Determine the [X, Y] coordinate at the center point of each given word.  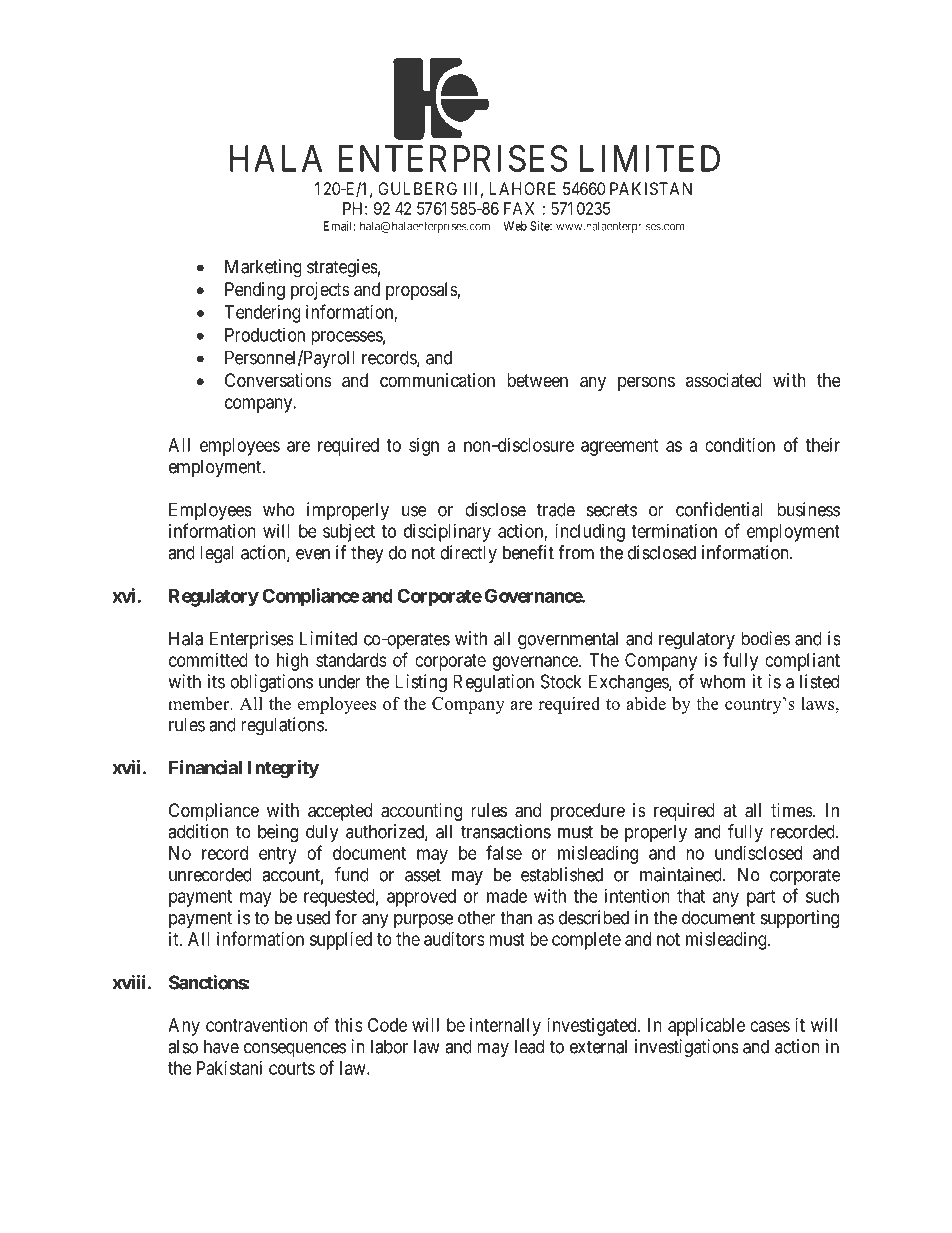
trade [556, 509]
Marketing [263, 268]
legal [217, 554]
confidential [719, 509]
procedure [588, 812]
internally [505, 1027]
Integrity [283, 769]
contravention [257, 1025]
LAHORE [523, 188]
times [792, 810]
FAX [519, 208]
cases [770, 1026]
